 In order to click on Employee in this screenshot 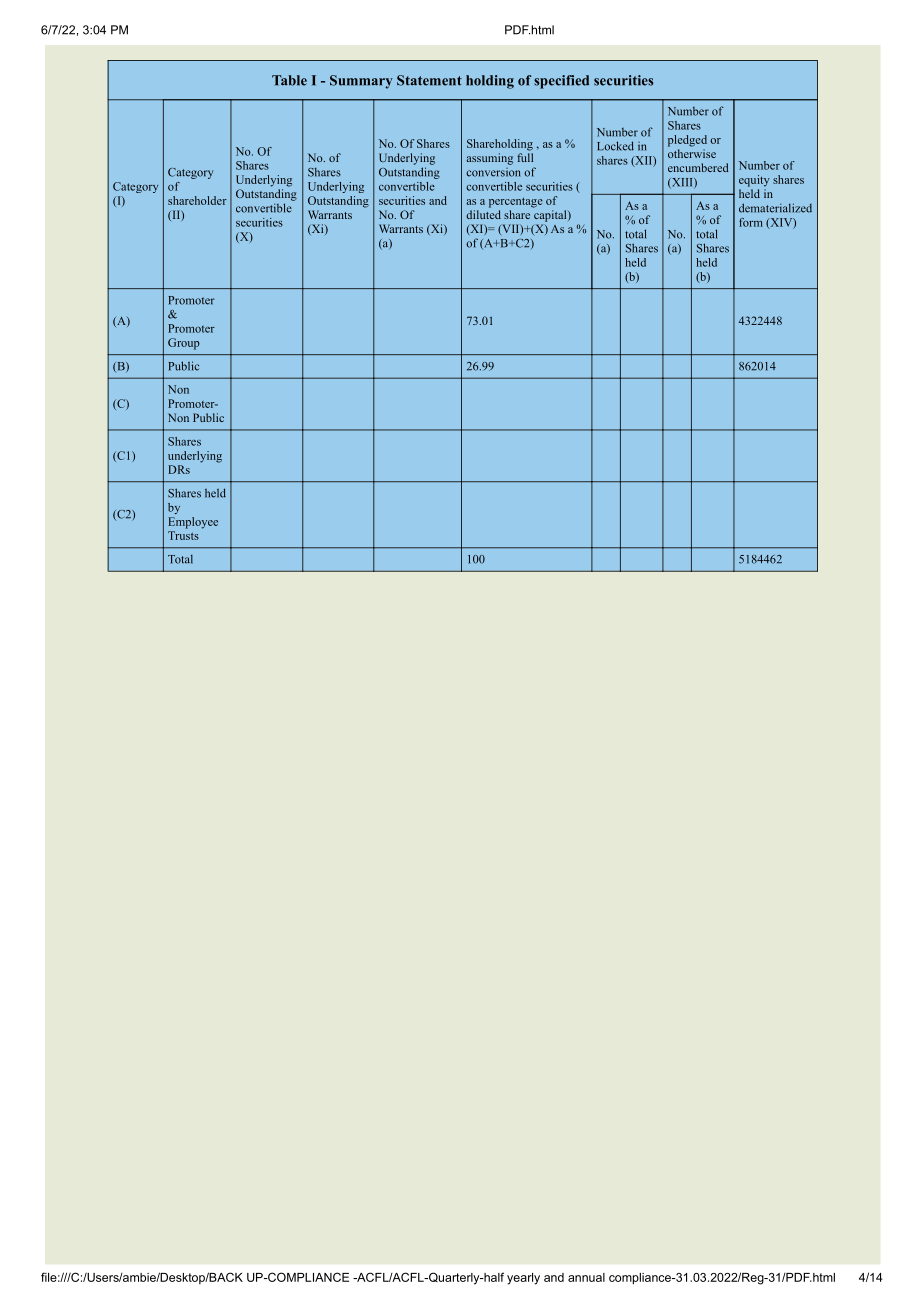, I will do `click(193, 523)`.
